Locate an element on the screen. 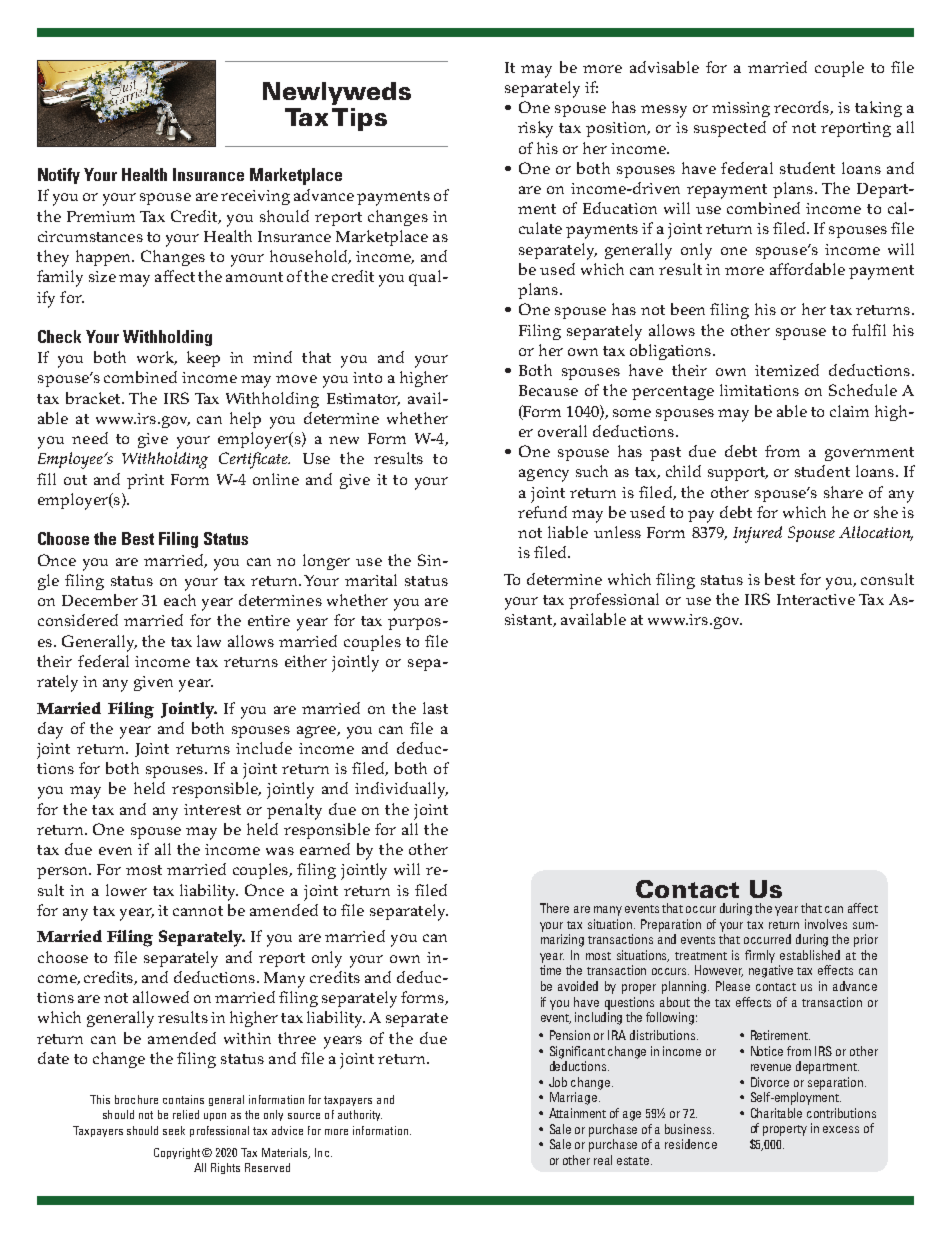 The width and height of the screenshot is (952, 1233). print is located at coordinates (145, 481).
